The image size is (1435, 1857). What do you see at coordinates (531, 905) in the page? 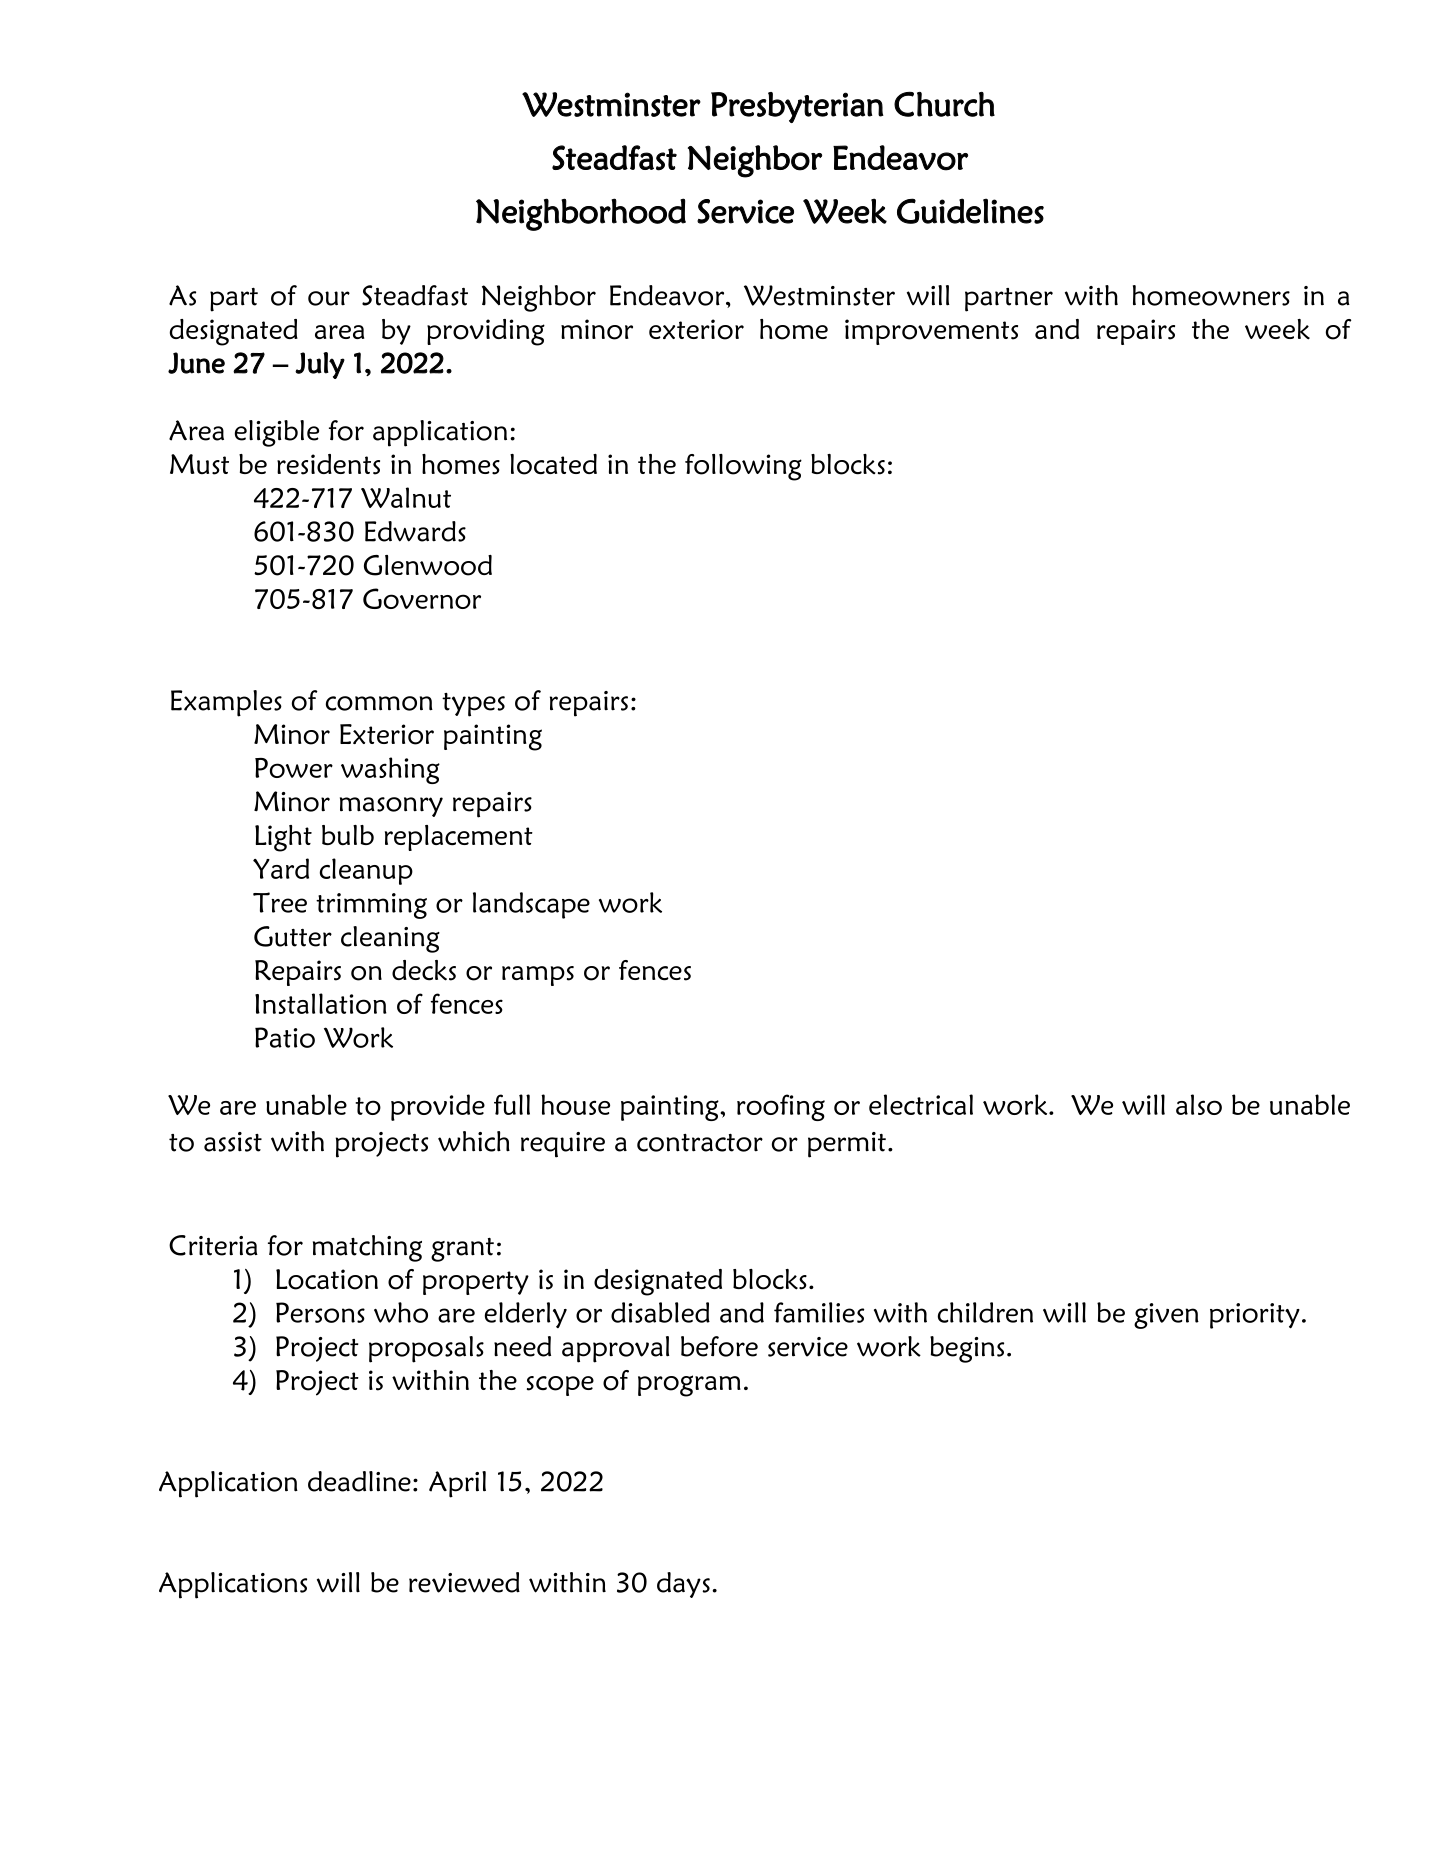
I see `landscape` at bounding box center [531, 905].
